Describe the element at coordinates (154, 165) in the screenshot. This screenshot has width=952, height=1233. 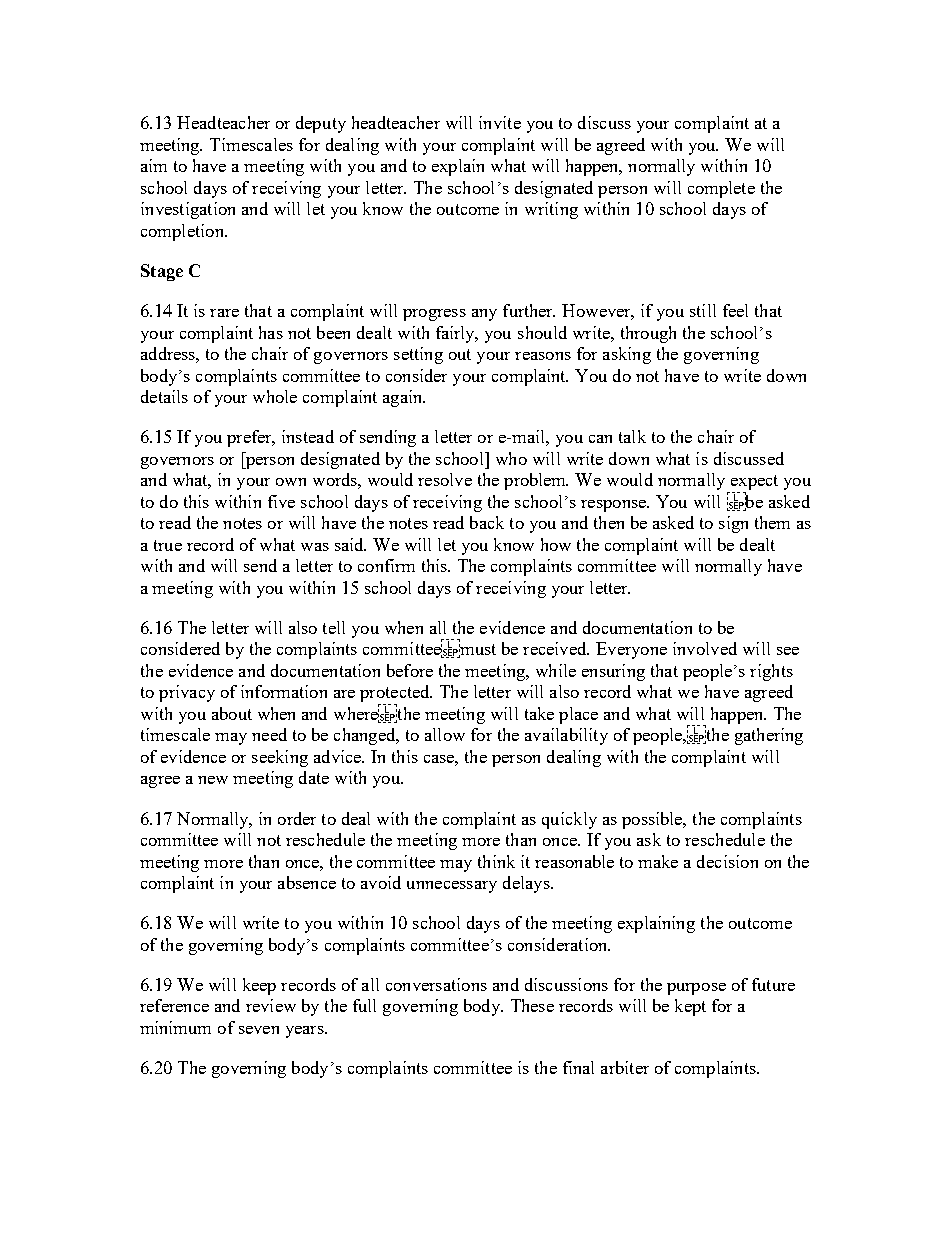
I see `aim` at that location.
